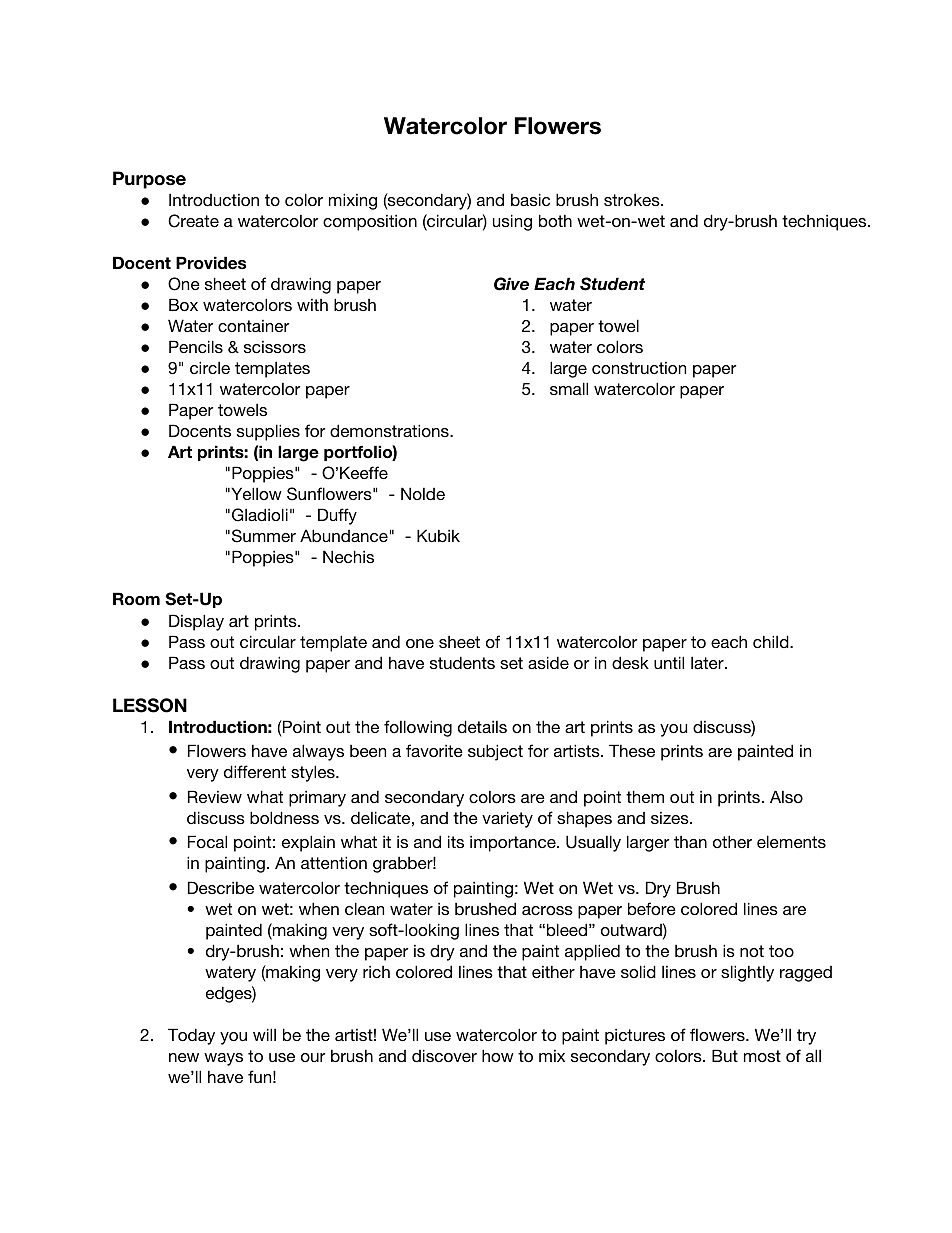 This screenshot has width=952, height=1233. Describe the element at coordinates (786, 796) in the screenshot. I see `Also` at that location.
